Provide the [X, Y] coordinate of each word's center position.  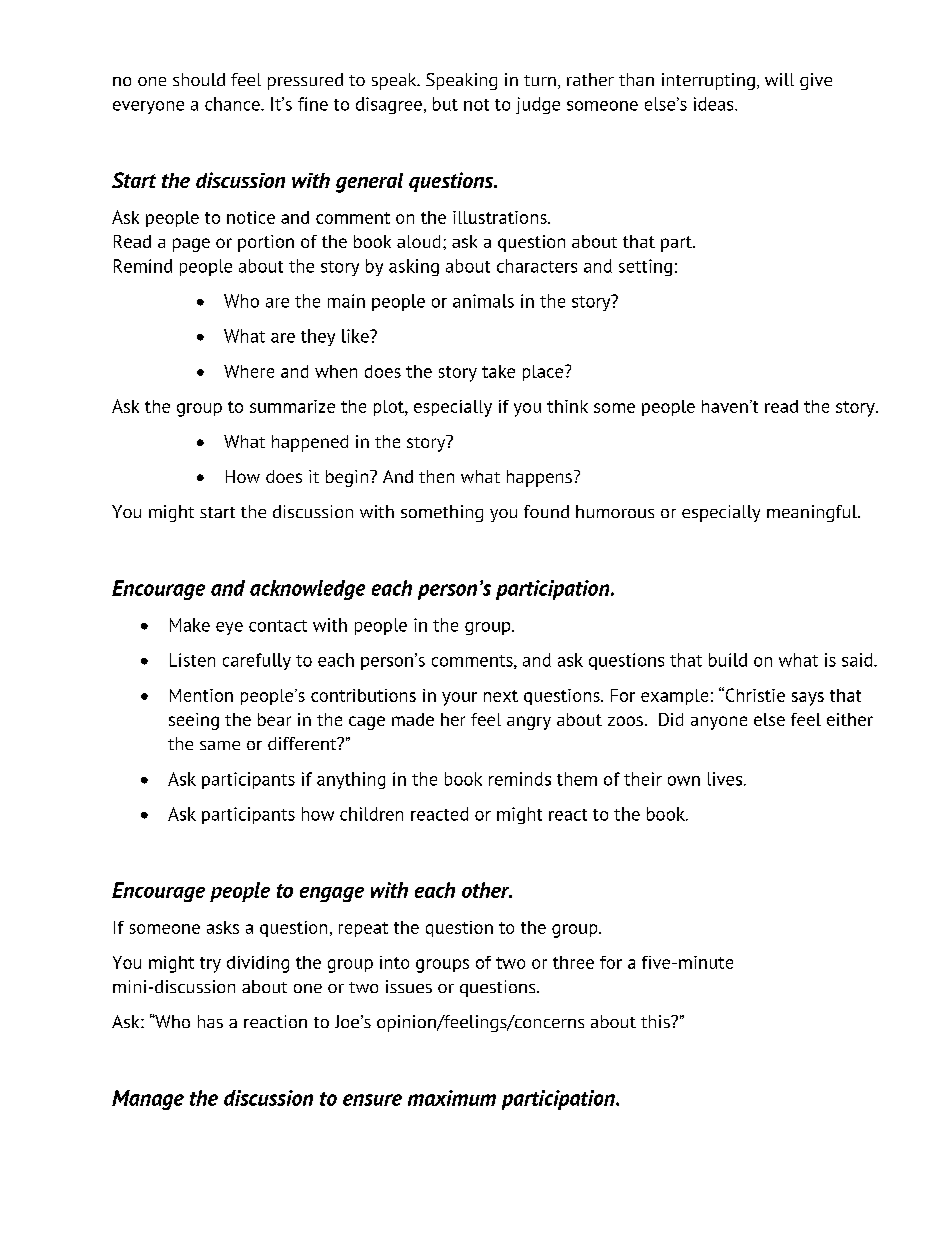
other [487, 890]
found [546, 511]
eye [229, 628]
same [220, 745]
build [728, 660]
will [779, 79]
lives [725, 779]
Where [249, 371]
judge [538, 105]
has [210, 1021]
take [498, 371]
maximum [452, 1098]
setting [645, 267]
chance [233, 104]
